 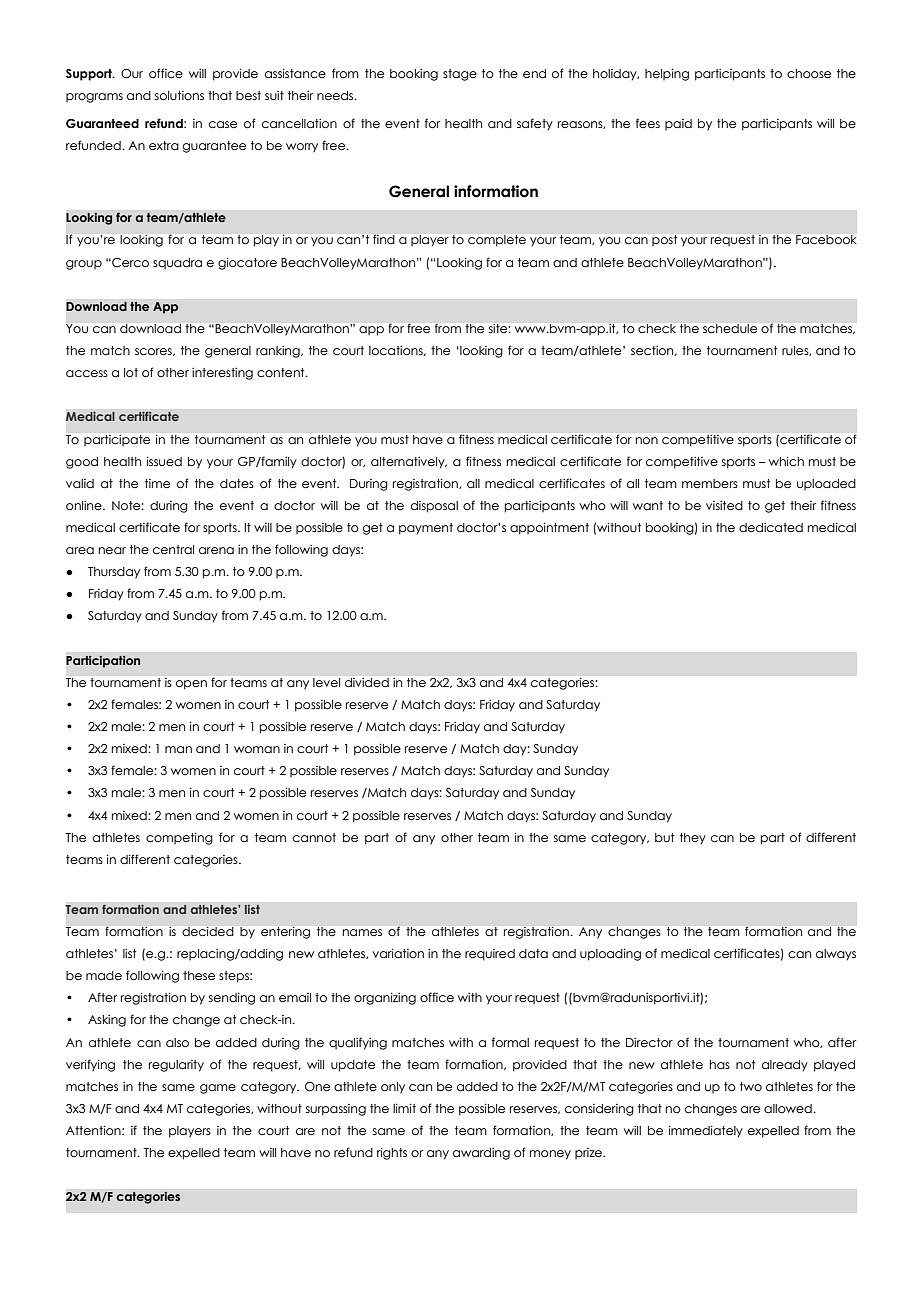 What do you see at coordinates (786, 461) in the screenshot?
I see `which` at bounding box center [786, 461].
